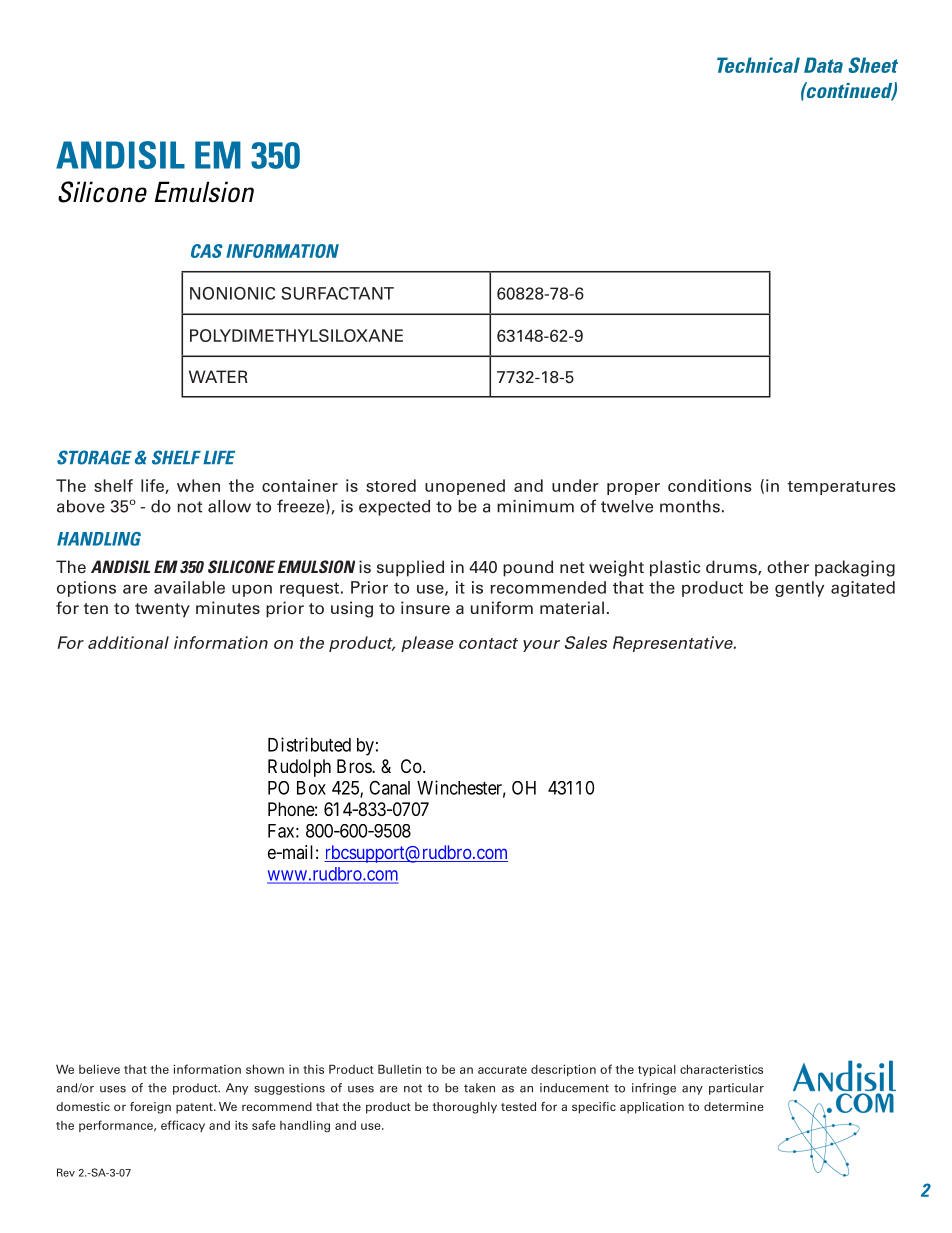  Describe the element at coordinates (99, 1069) in the page. I see `believe` at that location.
